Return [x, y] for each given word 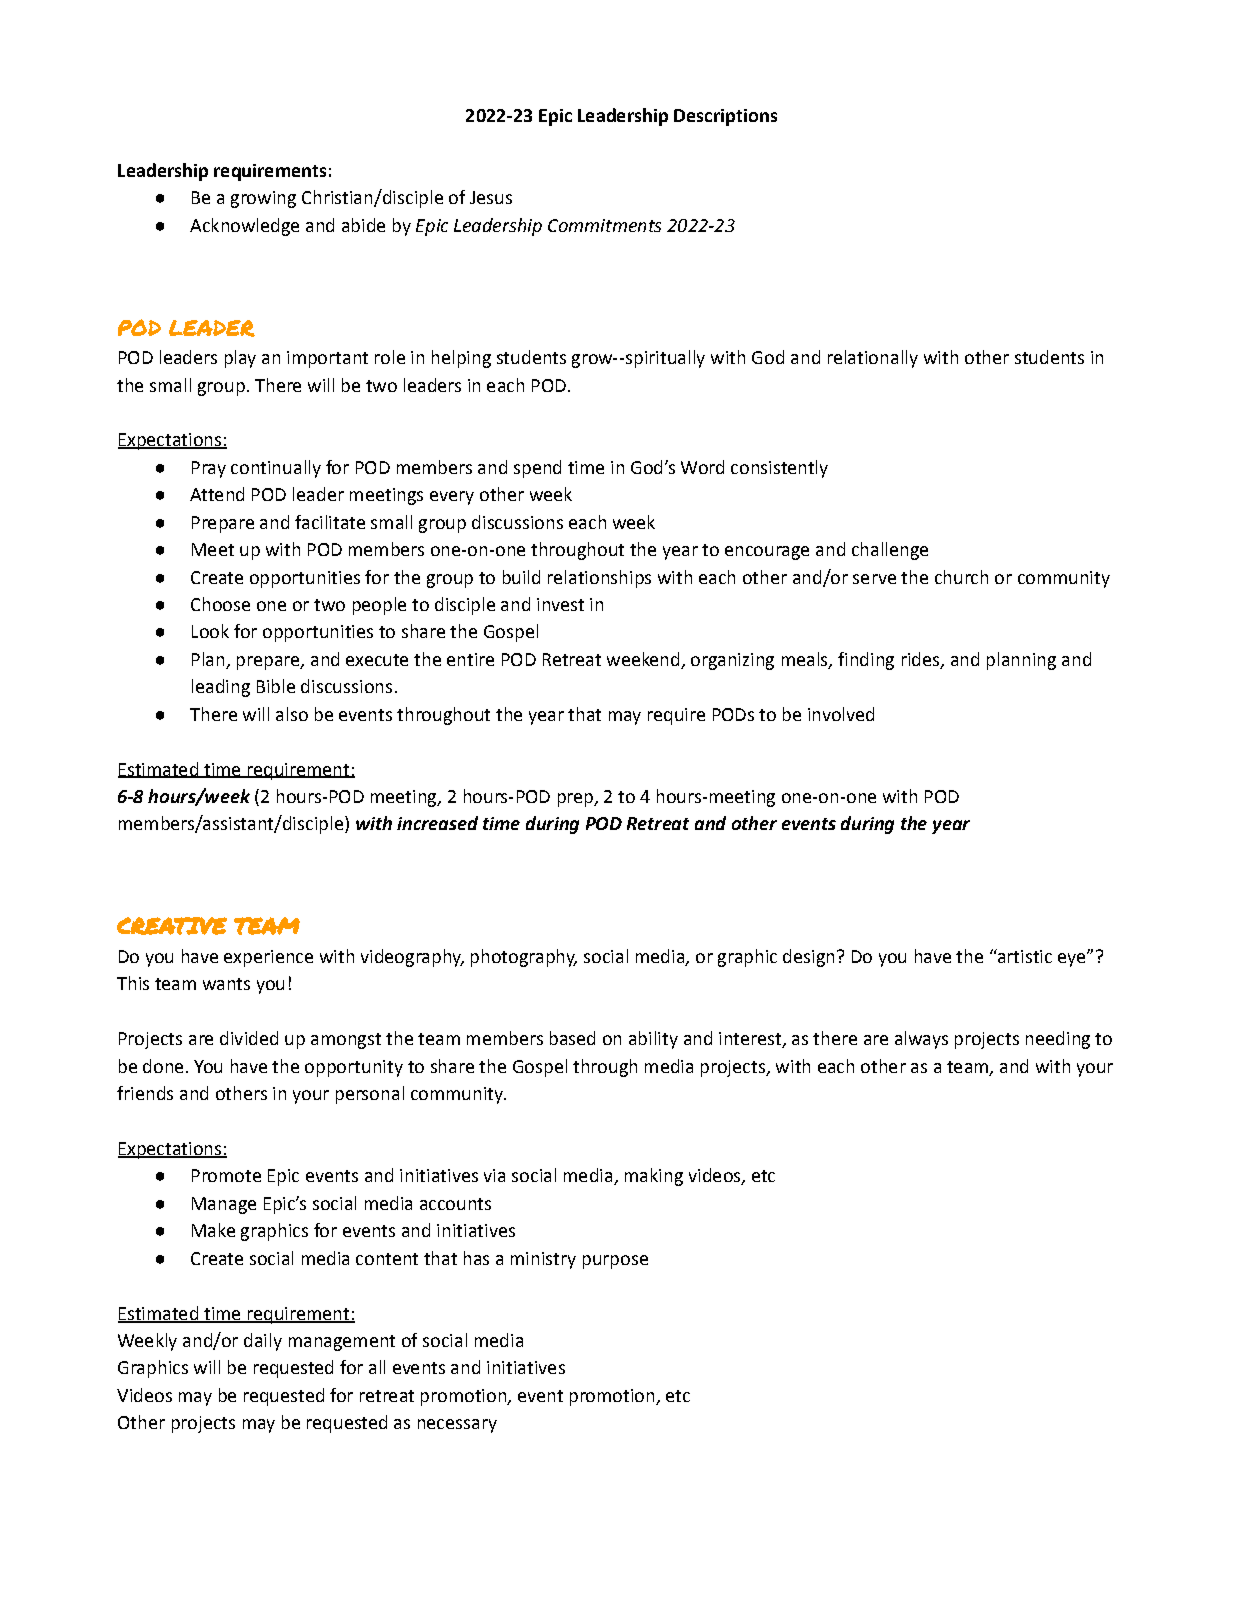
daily [263, 1342]
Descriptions [725, 117]
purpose [615, 1262]
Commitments [604, 225]
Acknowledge [244, 227]
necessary [457, 1426]
